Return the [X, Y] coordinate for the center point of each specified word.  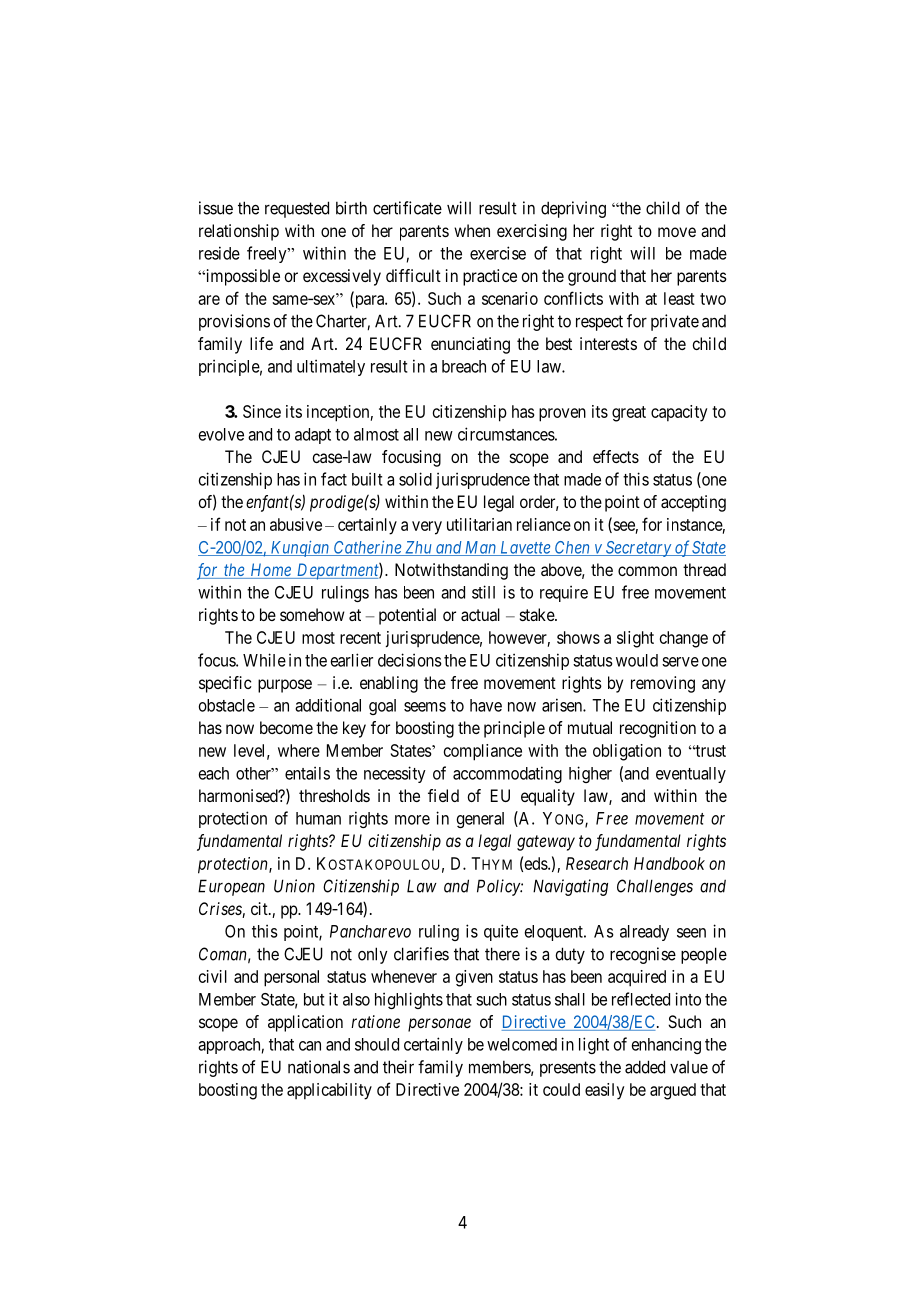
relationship [239, 232]
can [310, 1046]
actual [480, 614]
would [637, 660]
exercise [498, 253]
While [264, 660]
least [679, 298]
